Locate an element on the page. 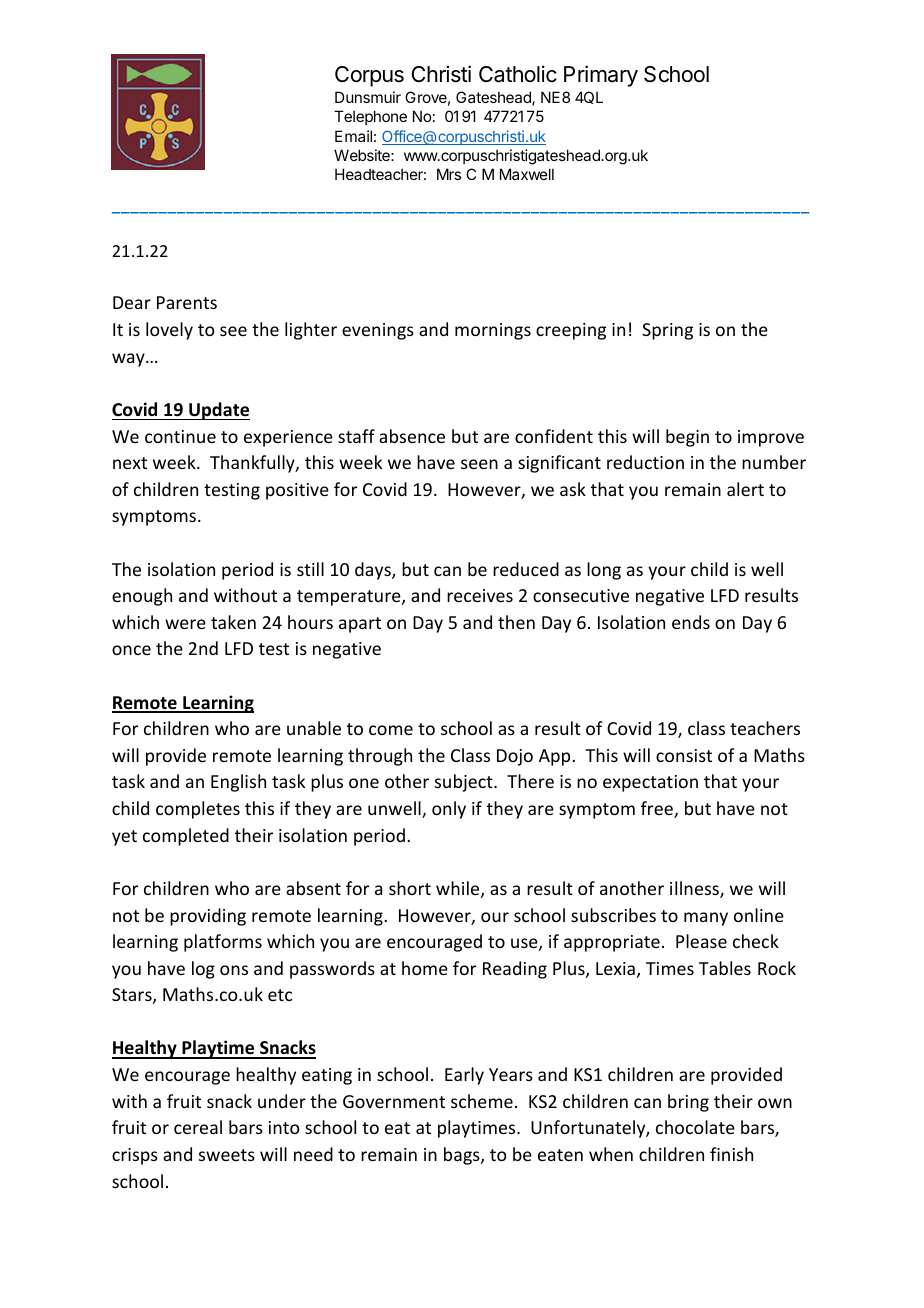  Email is located at coordinates (353, 136).
